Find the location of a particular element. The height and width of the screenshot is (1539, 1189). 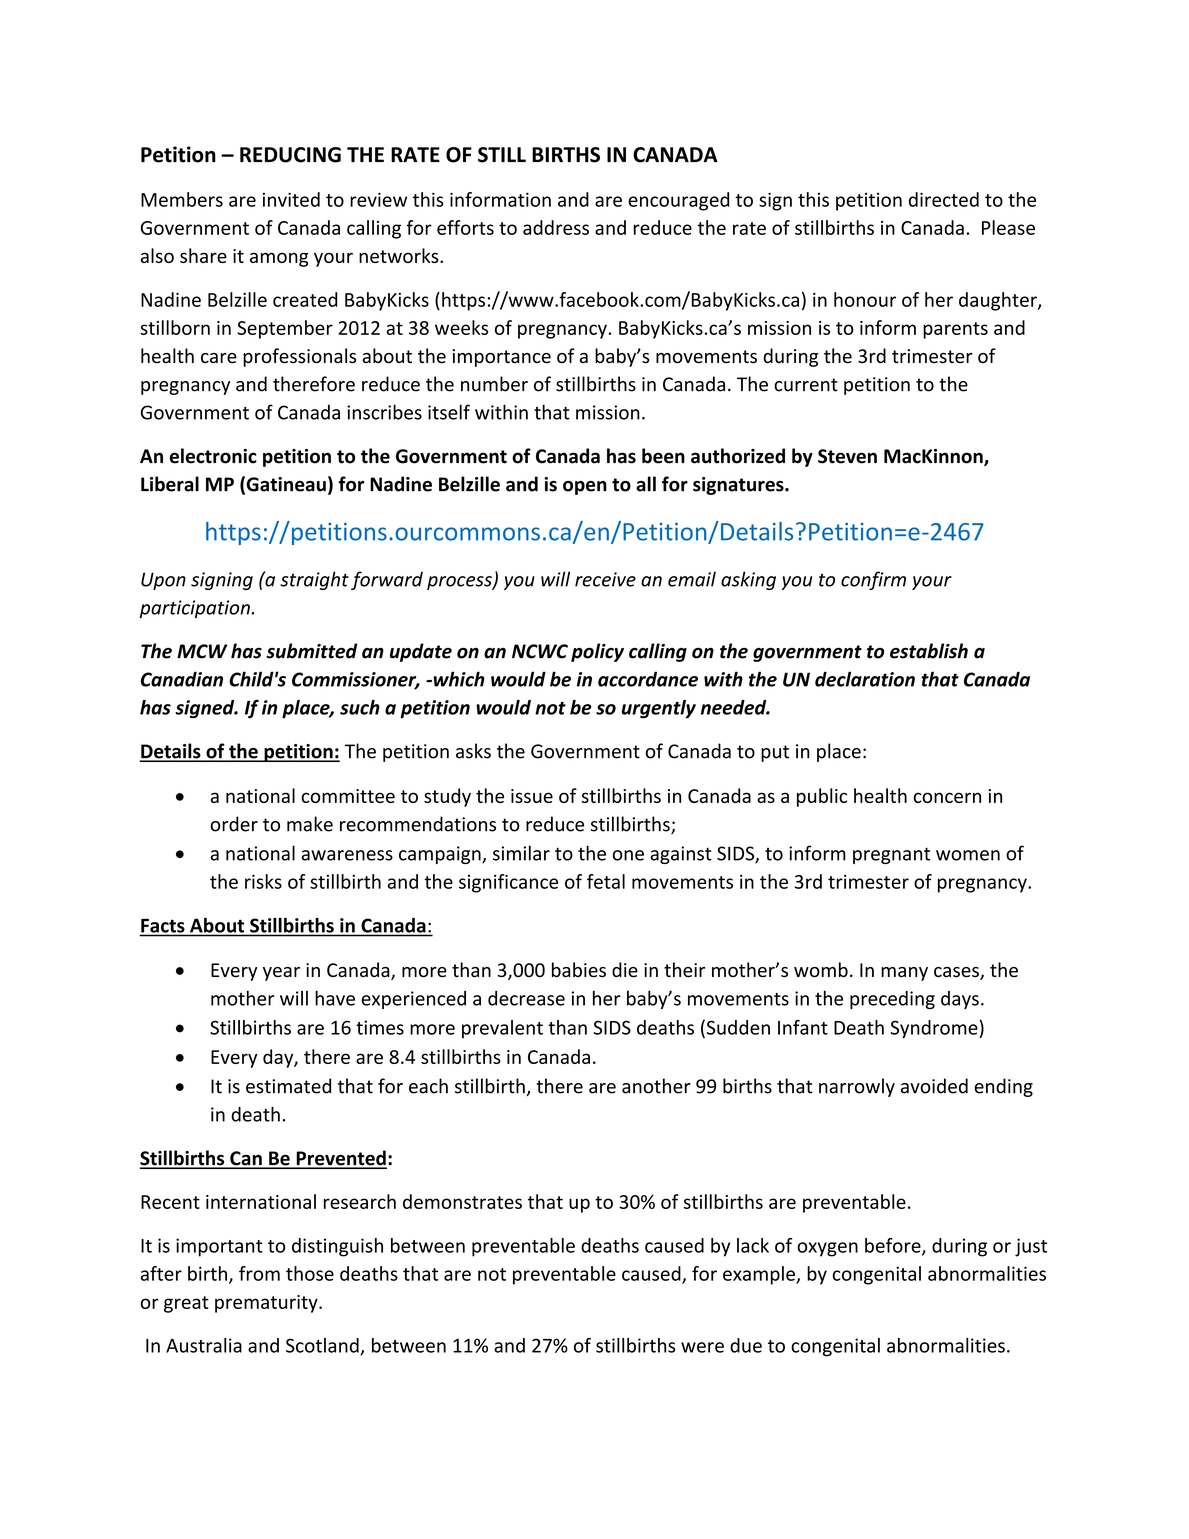

decrease is located at coordinates (526, 998).
